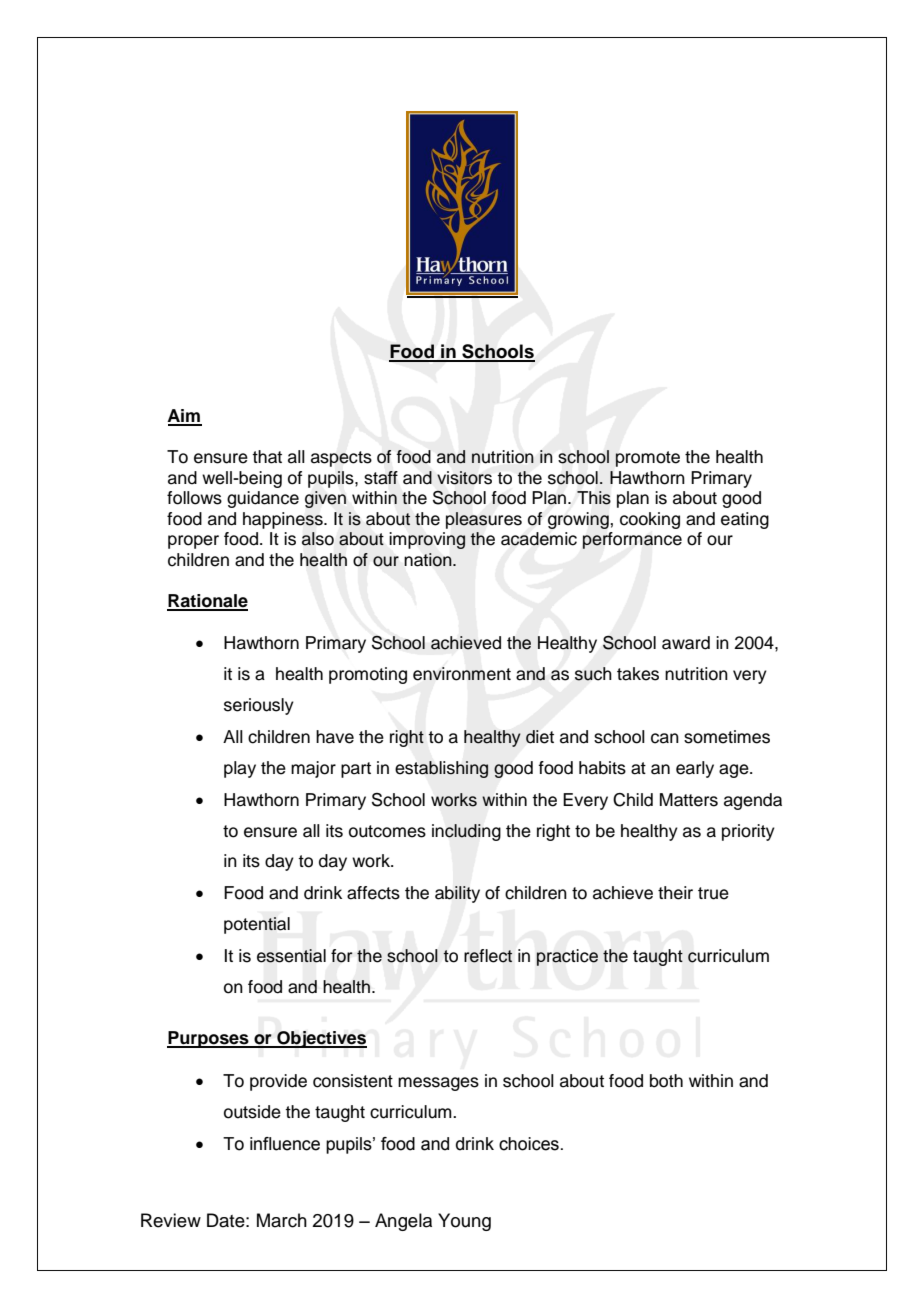  What do you see at coordinates (464, 478) in the page?
I see `visitors` at bounding box center [464, 478].
